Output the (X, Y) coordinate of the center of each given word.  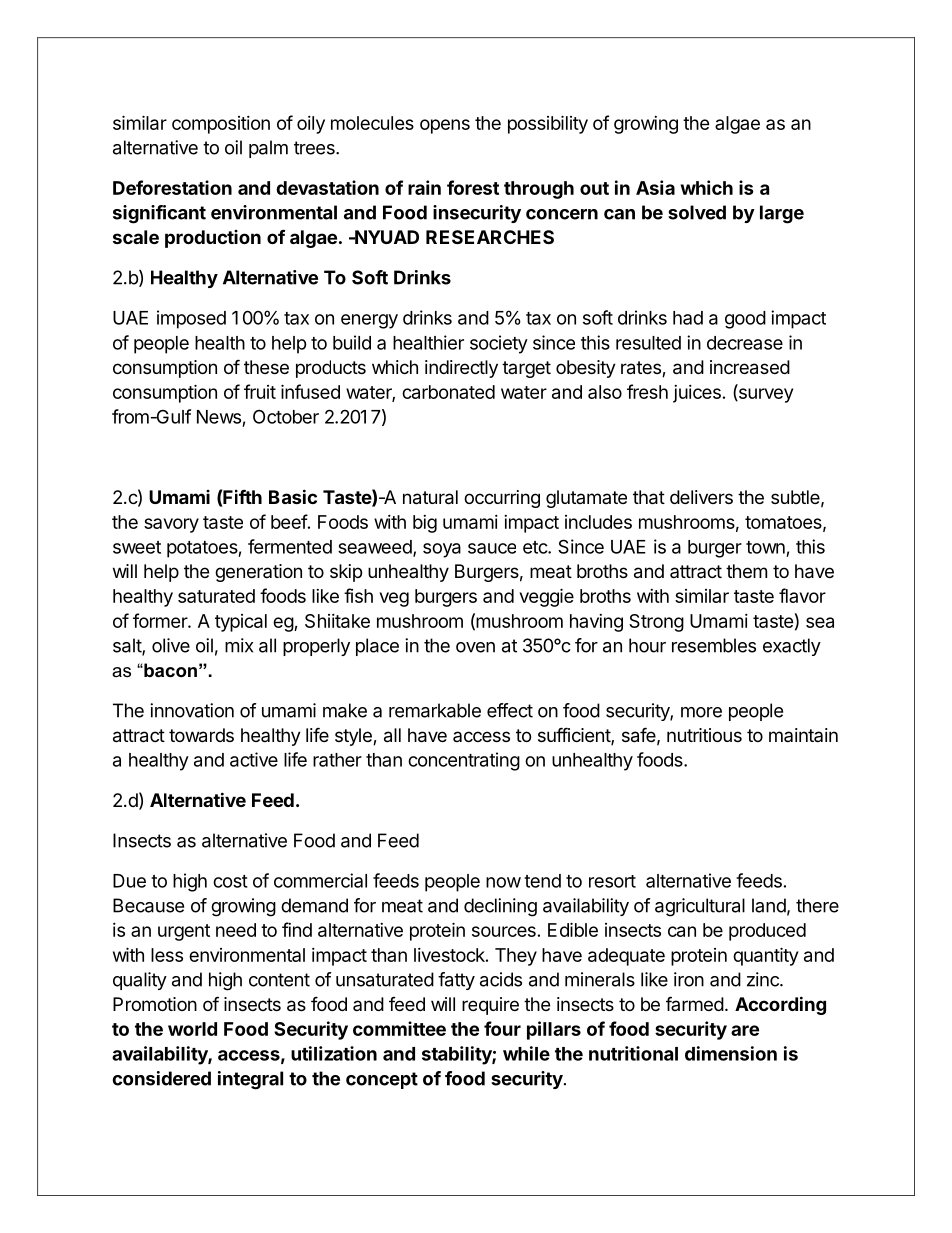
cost (230, 881)
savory (171, 525)
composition (221, 125)
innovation (192, 710)
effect (510, 710)
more (701, 712)
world (192, 1029)
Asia (655, 187)
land (769, 905)
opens (445, 126)
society (499, 344)
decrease (745, 343)
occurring (502, 499)
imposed (191, 319)
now (503, 882)
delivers (701, 497)
